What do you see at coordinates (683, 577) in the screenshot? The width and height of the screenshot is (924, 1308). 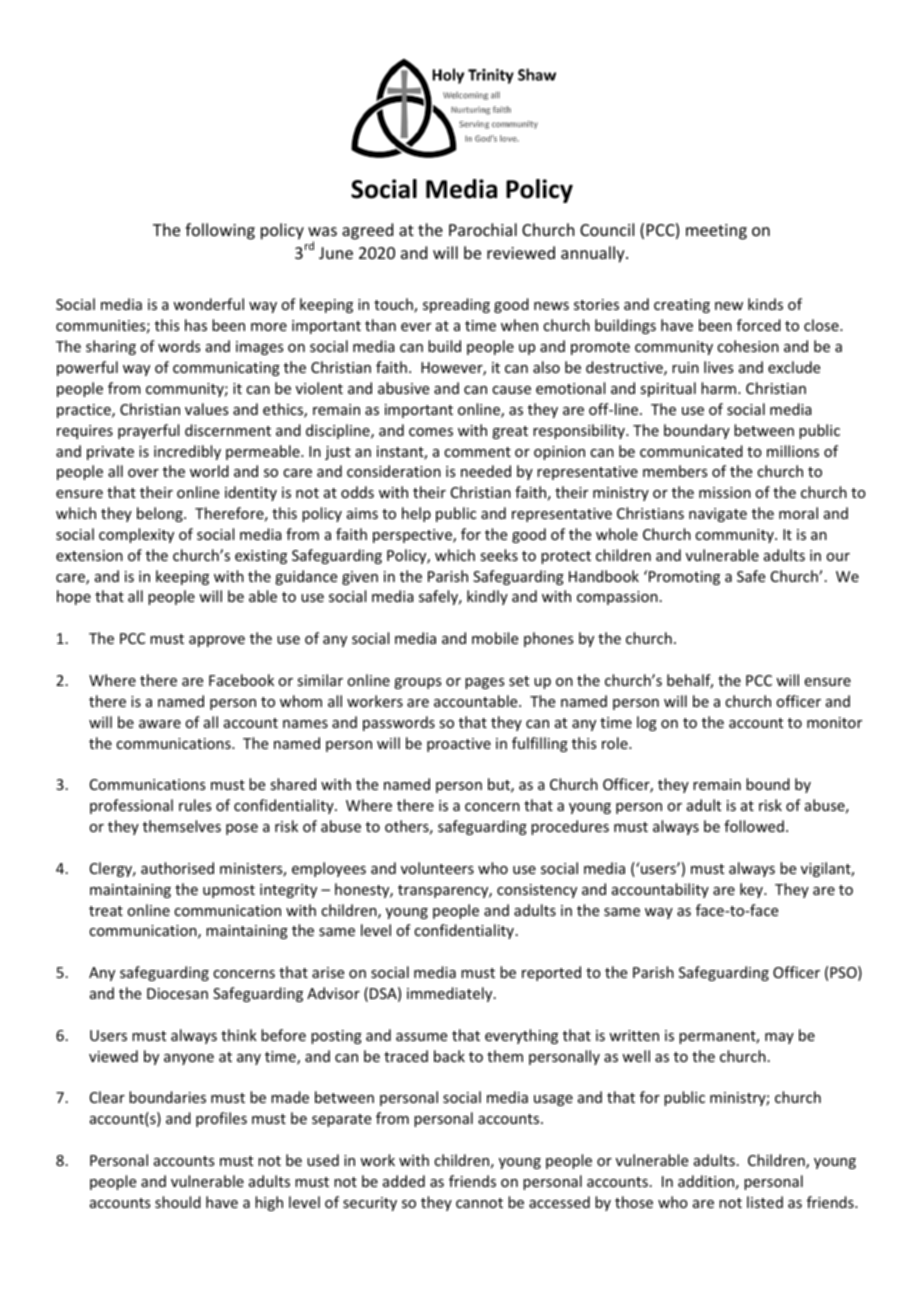 I see `Promoting` at bounding box center [683, 577].
